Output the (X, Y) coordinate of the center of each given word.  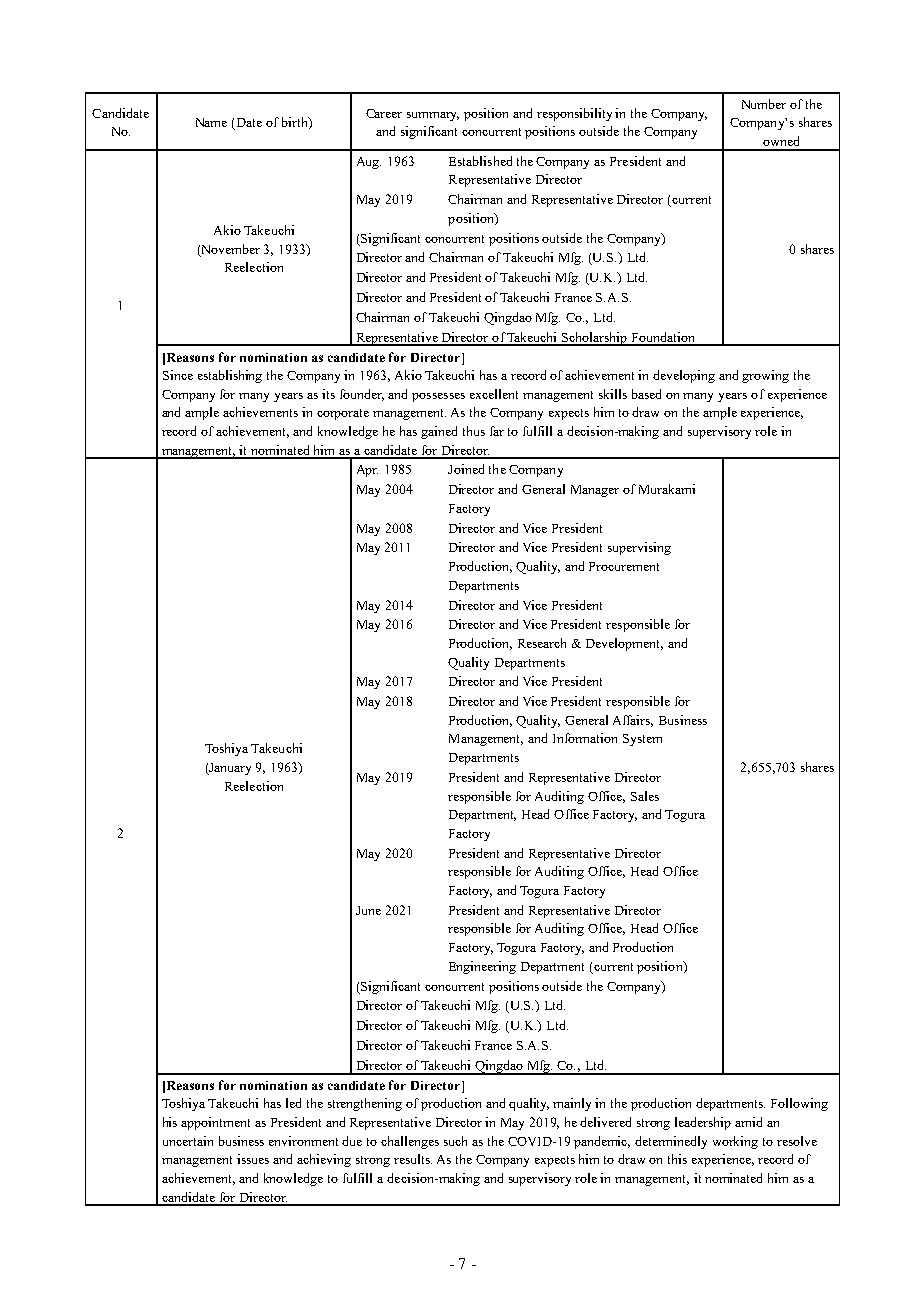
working (735, 1142)
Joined (466, 469)
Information (585, 738)
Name (211, 122)
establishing (230, 376)
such (455, 1141)
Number (764, 104)
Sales (645, 796)
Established (480, 161)
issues (253, 1159)
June (368, 910)
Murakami (667, 489)
